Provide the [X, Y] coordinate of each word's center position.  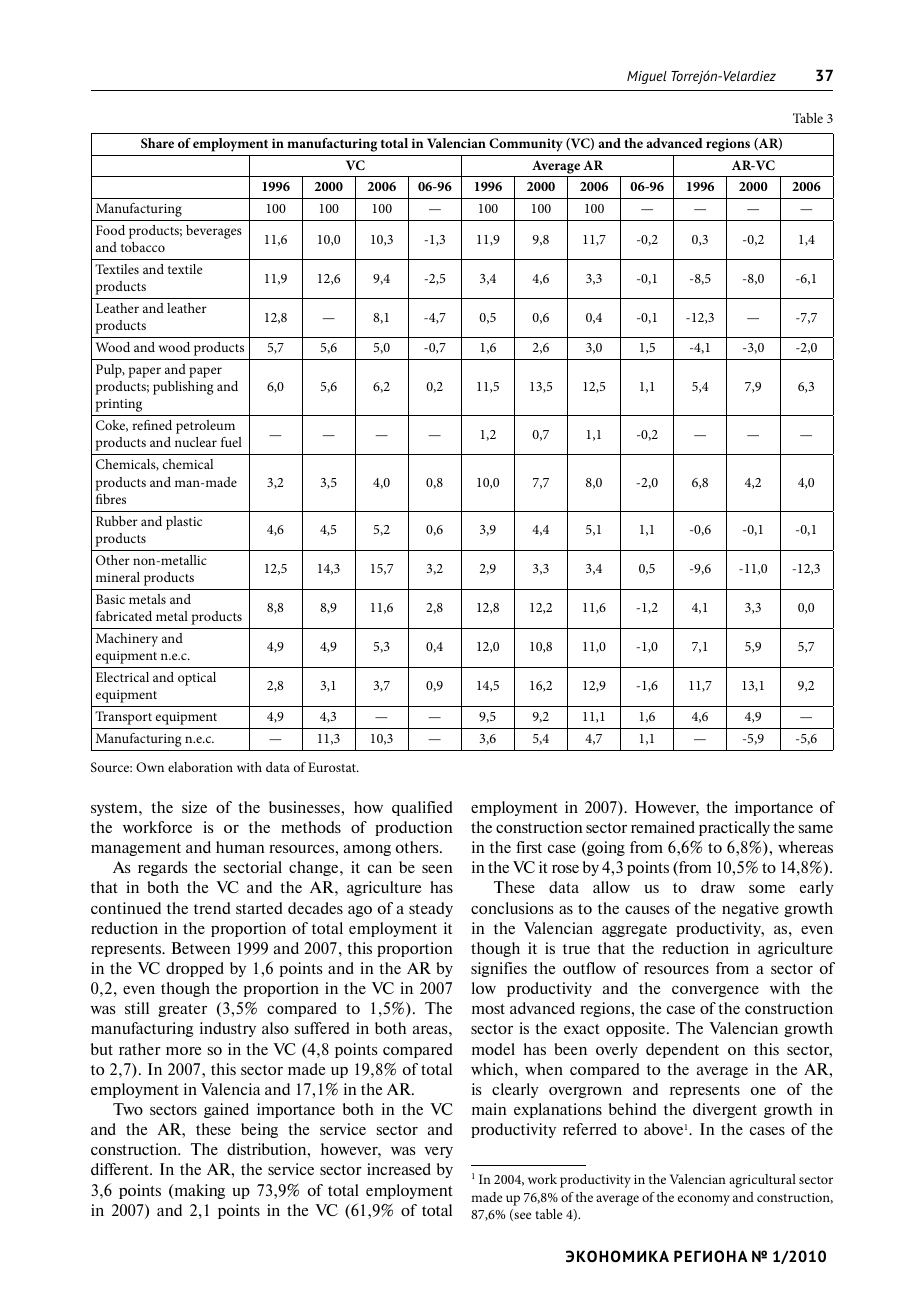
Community [526, 145]
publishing [183, 388]
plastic [184, 523]
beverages [214, 232]
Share [157, 143]
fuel [231, 442]
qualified [422, 808]
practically [734, 828]
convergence [715, 991]
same [816, 829]
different [121, 1169]
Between [201, 948]
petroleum [205, 427]
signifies [499, 969]
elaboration [200, 767]
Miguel [647, 77]
